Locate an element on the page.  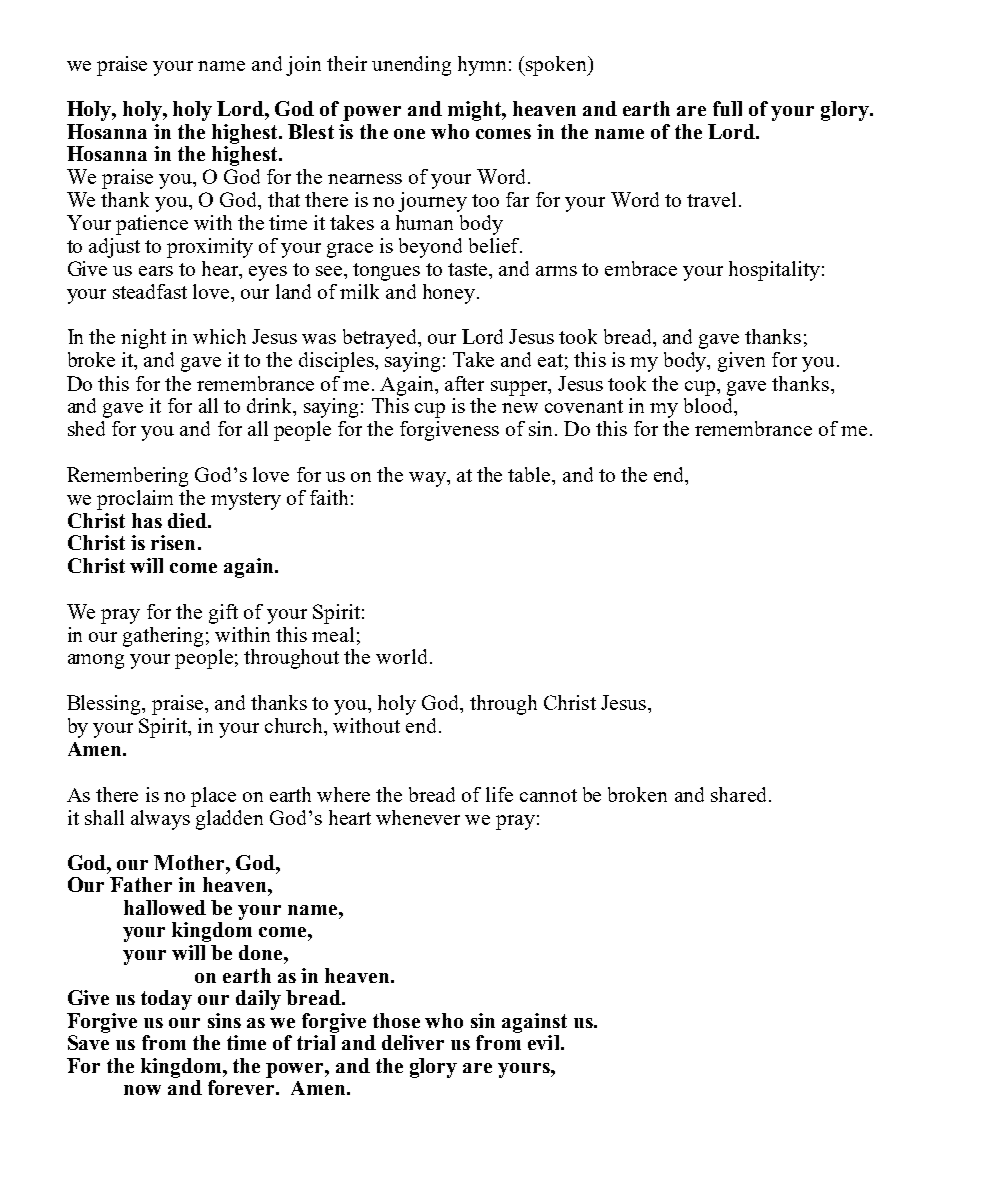
table is located at coordinates (530, 474).
